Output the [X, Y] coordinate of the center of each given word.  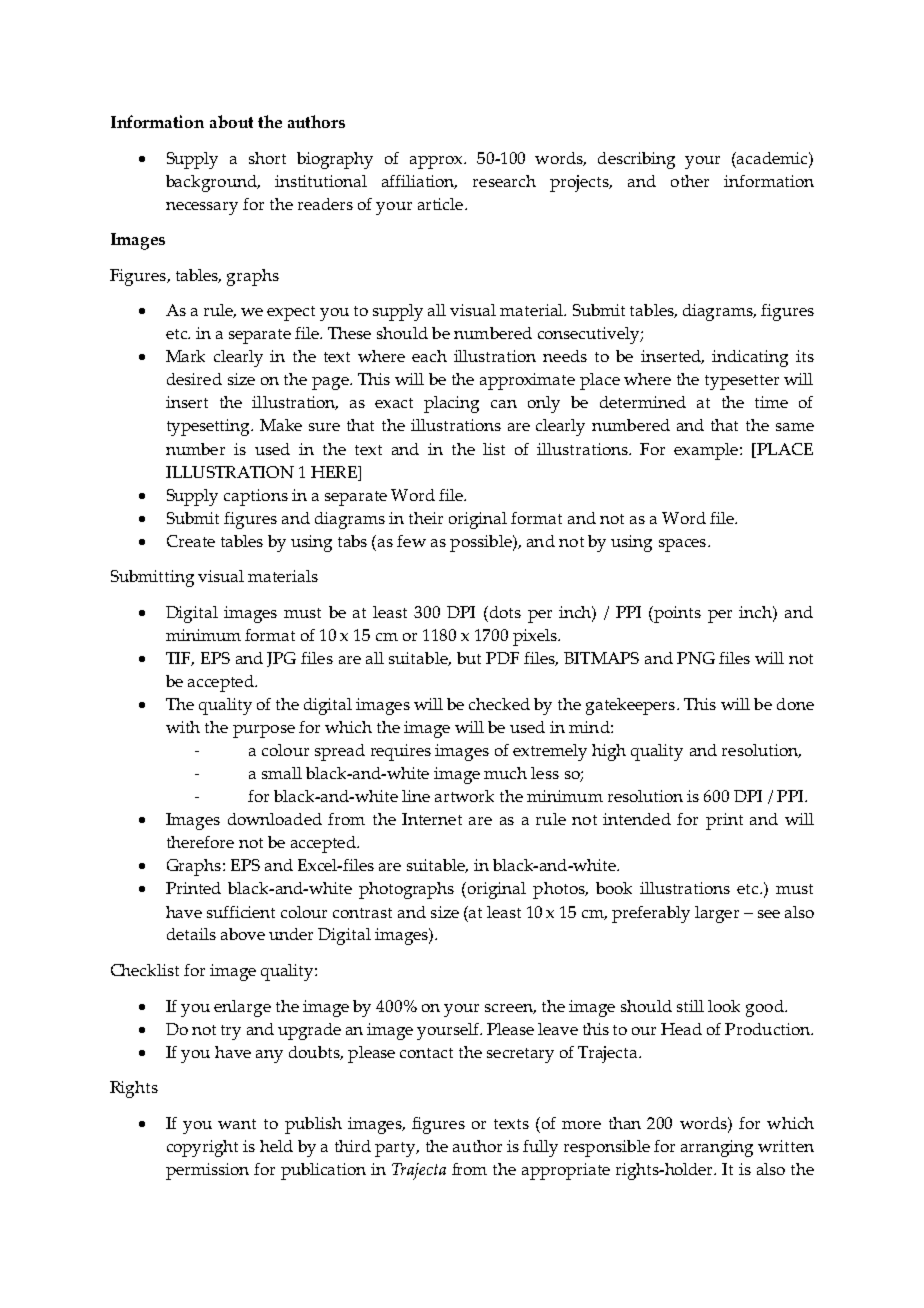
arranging [717, 1148]
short [267, 158]
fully [540, 1148]
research [504, 181]
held [276, 1146]
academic [773, 158]
